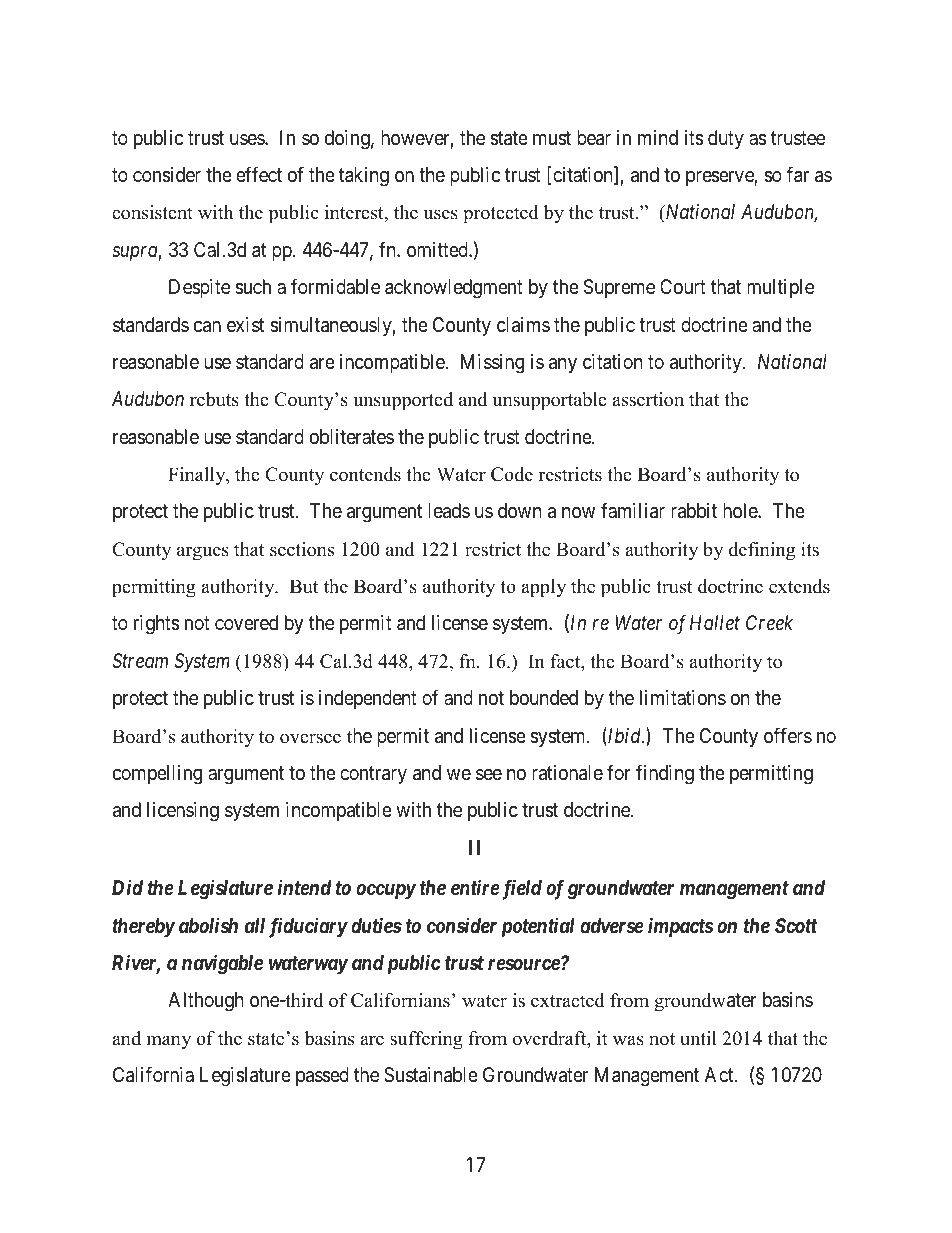  Describe the element at coordinates (169, 1042) in the screenshot. I see `many` at that location.
